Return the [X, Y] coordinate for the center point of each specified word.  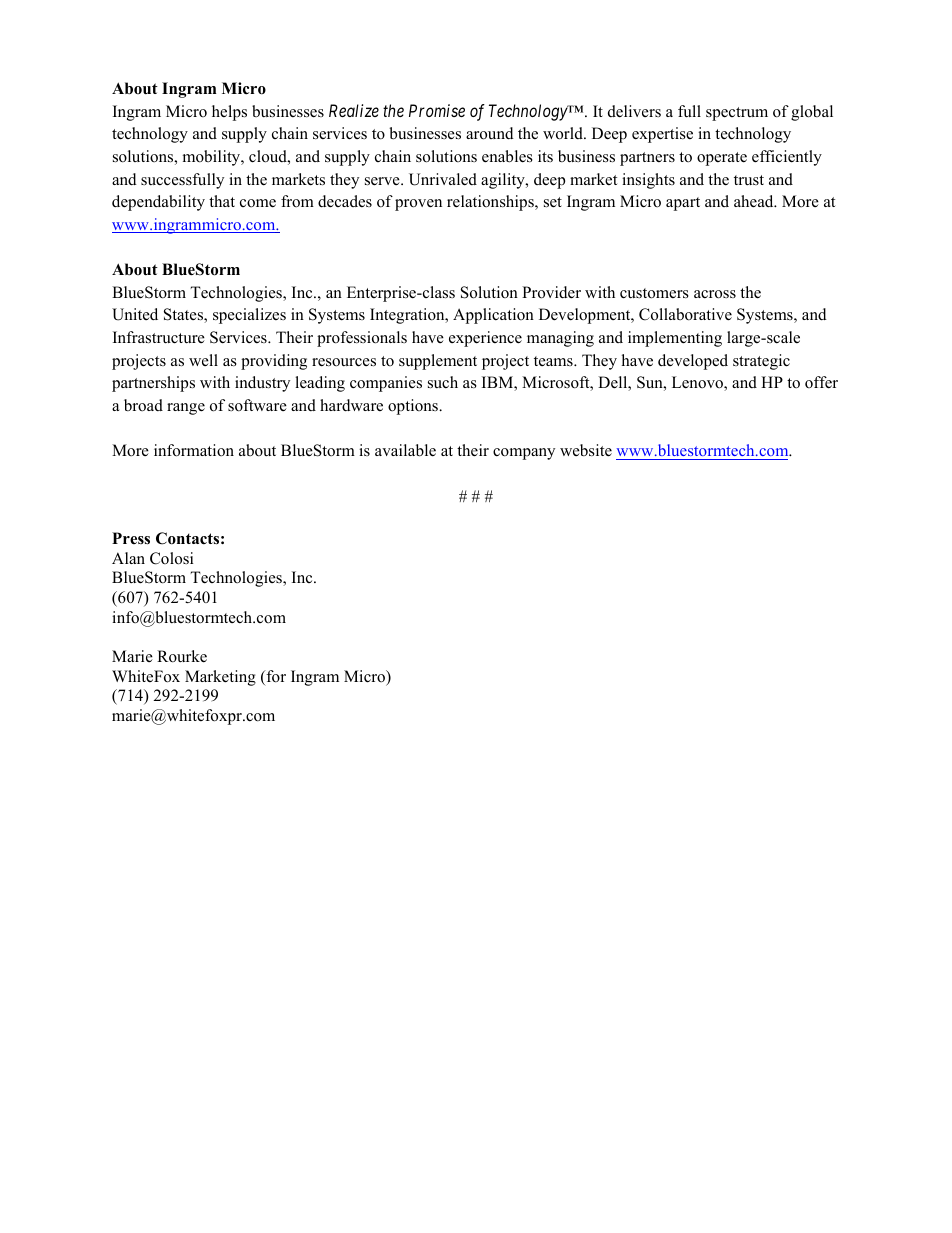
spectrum [737, 114]
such [443, 382]
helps [229, 113]
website [586, 450]
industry [262, 384]
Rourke [182, 656]
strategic [761, 362]
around [490, 133]
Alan [128, 558]
